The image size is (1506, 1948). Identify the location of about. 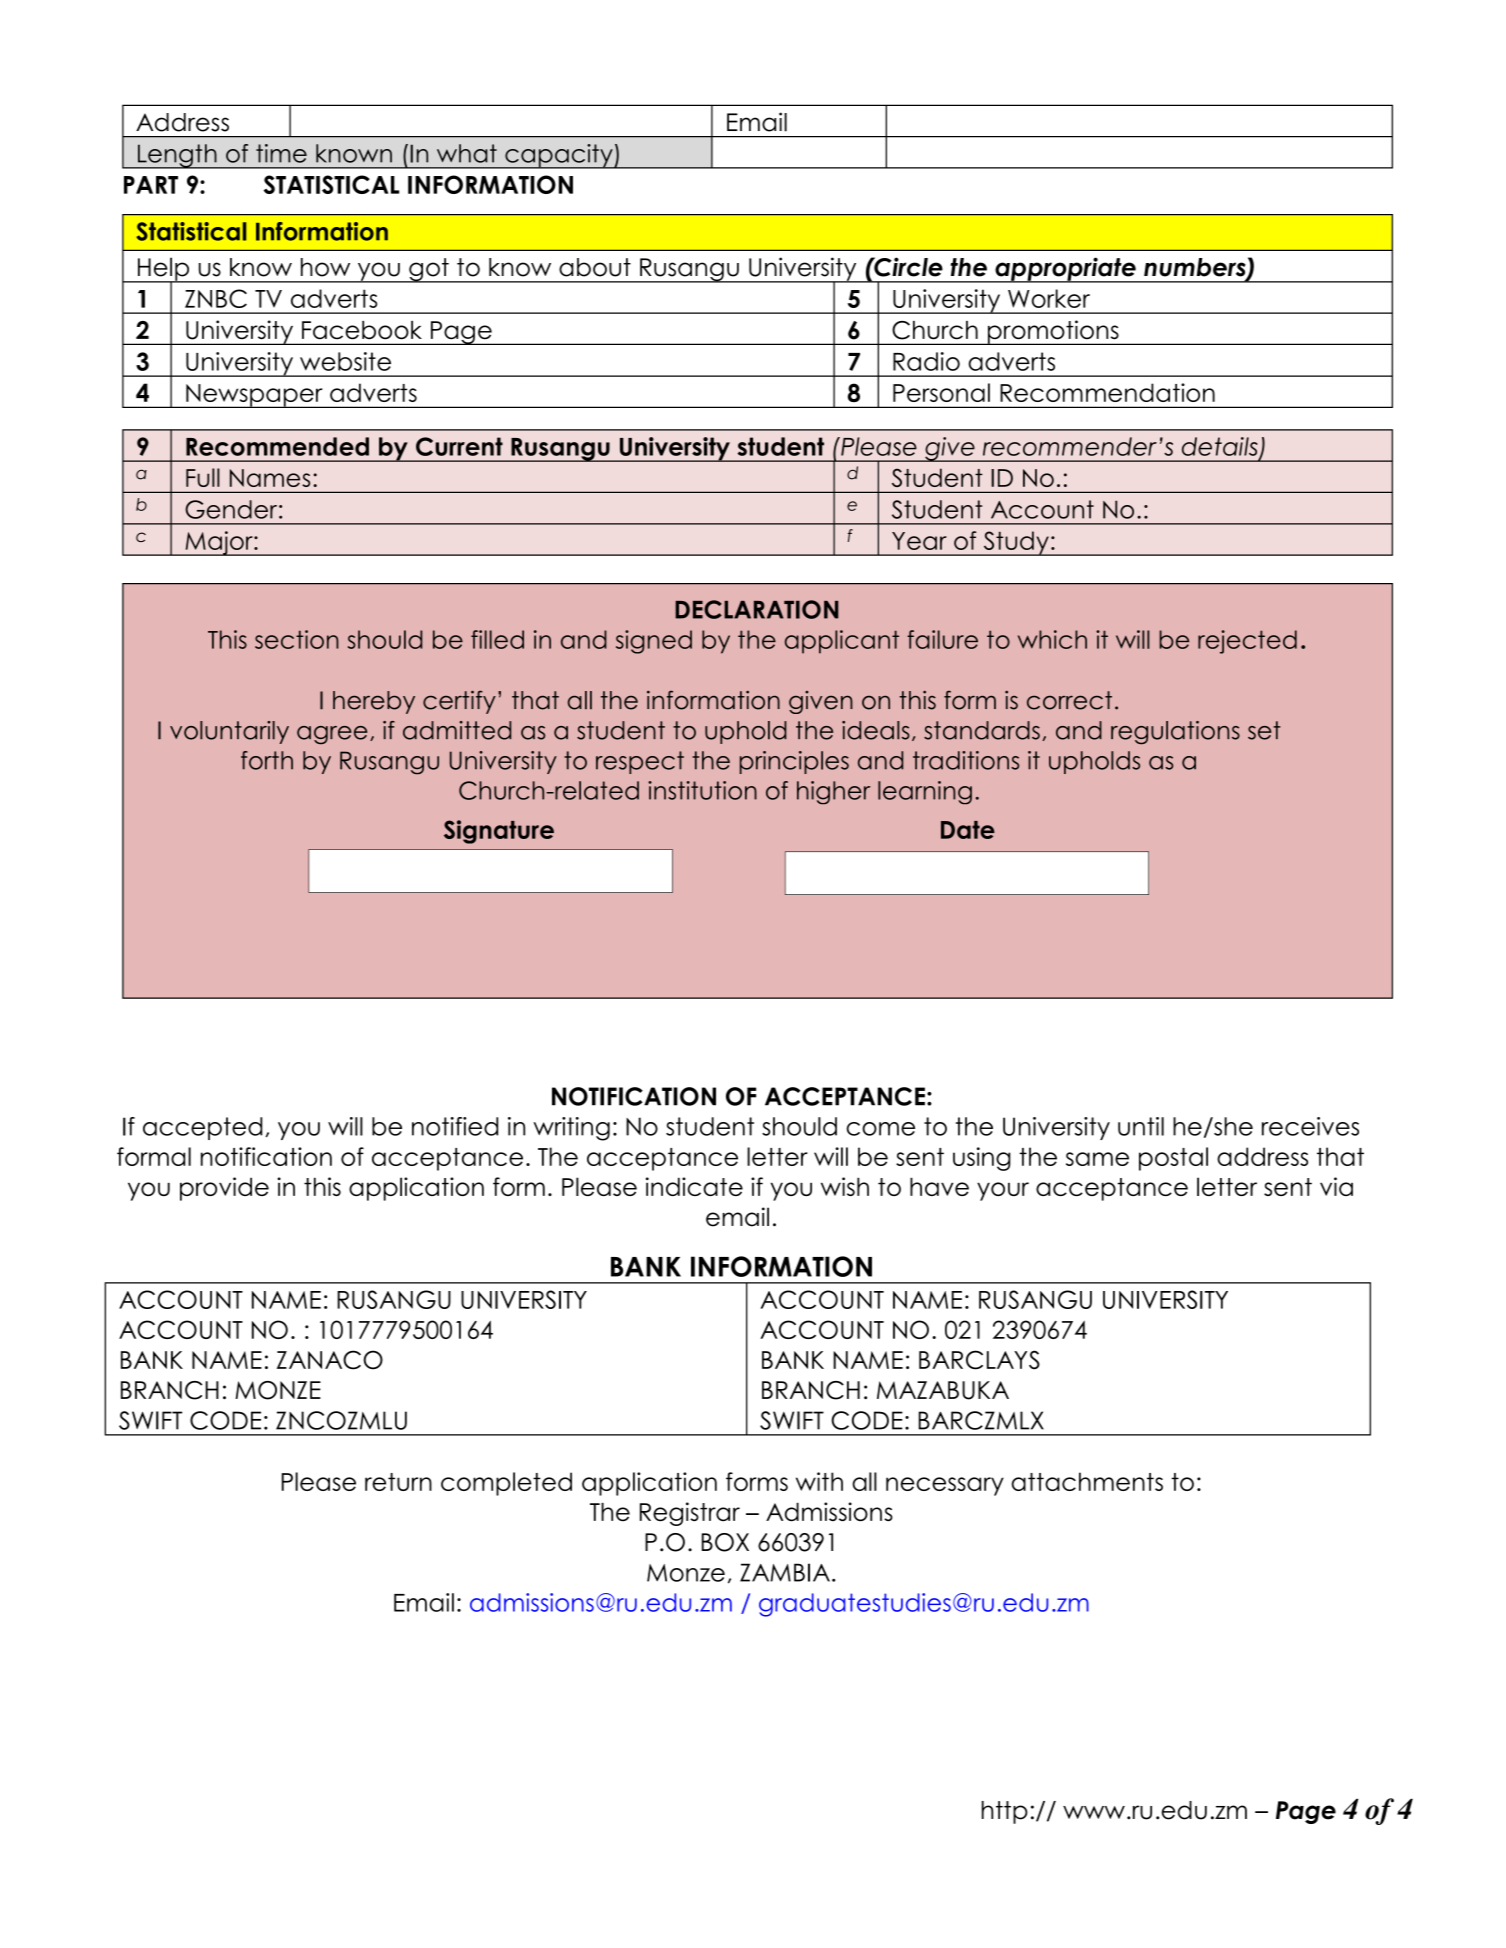
(595, 267).
